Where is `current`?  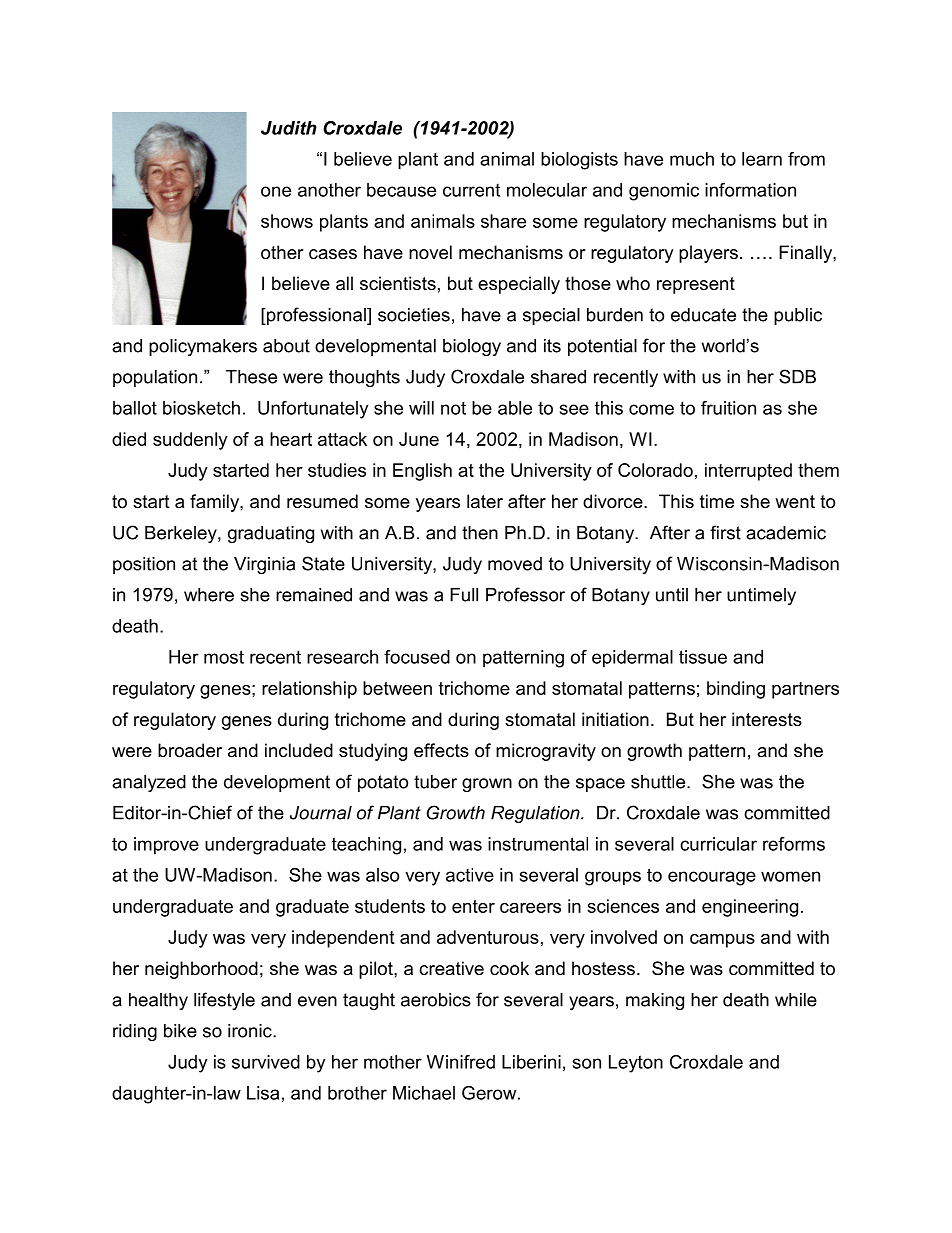 current is located at coordinates (471, 190).
